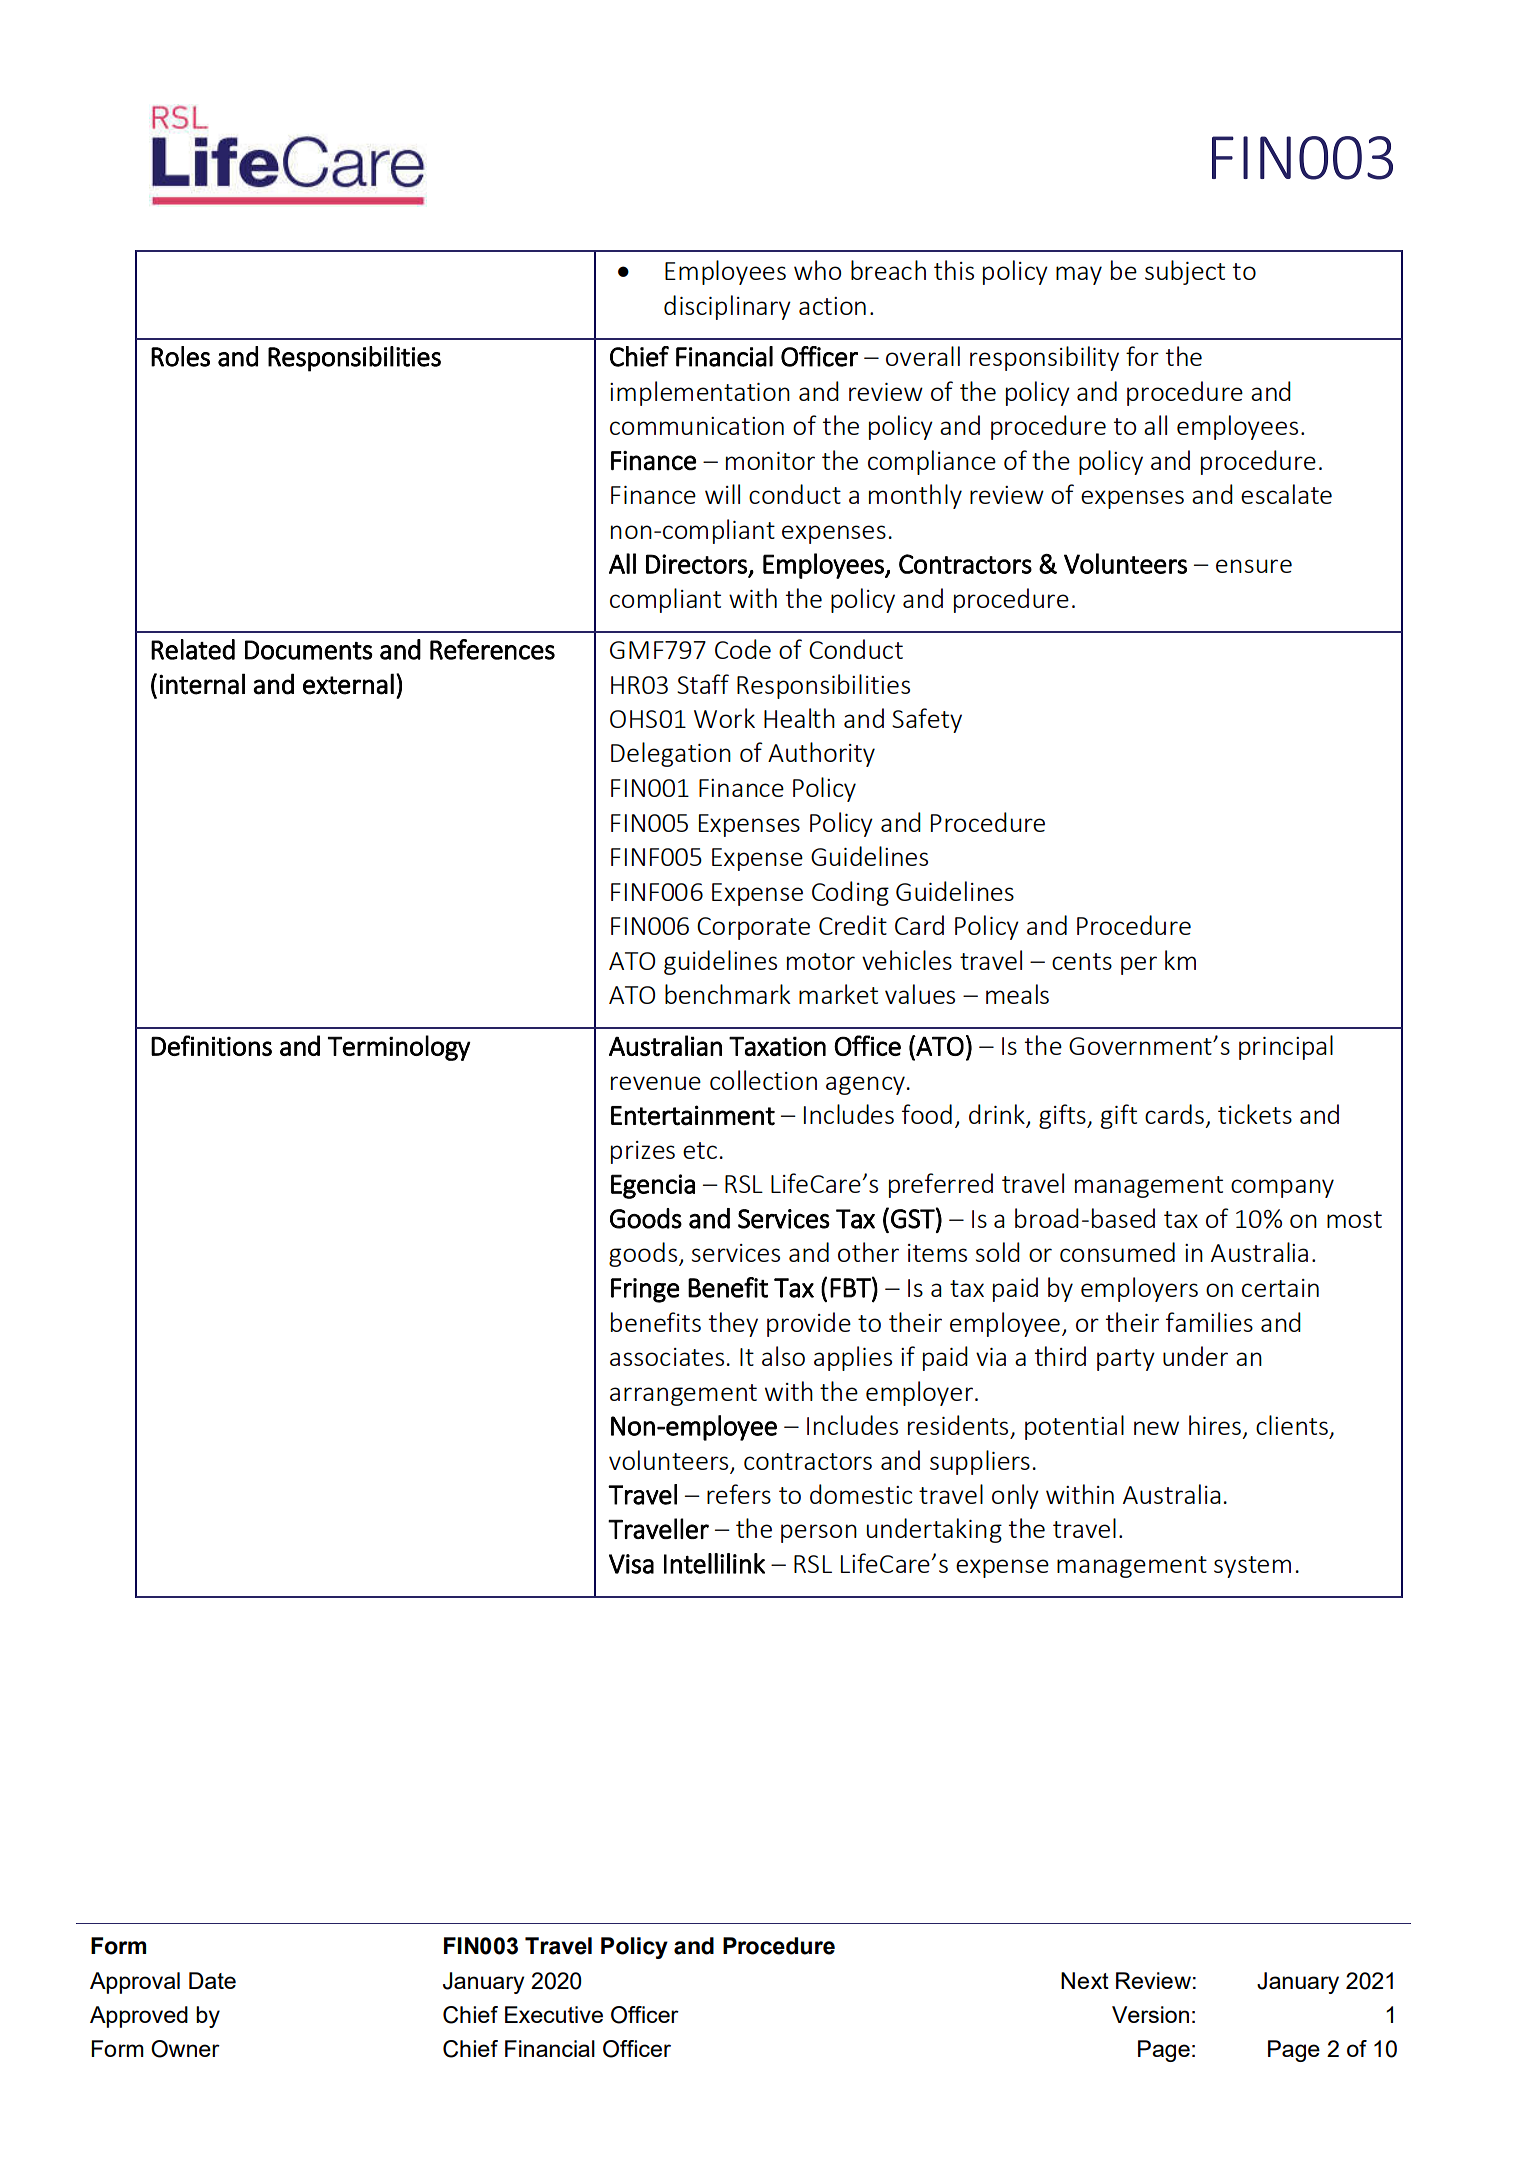  Describe the element at coordinates (671, 754) in the image. I see `Delegation` at that location.
